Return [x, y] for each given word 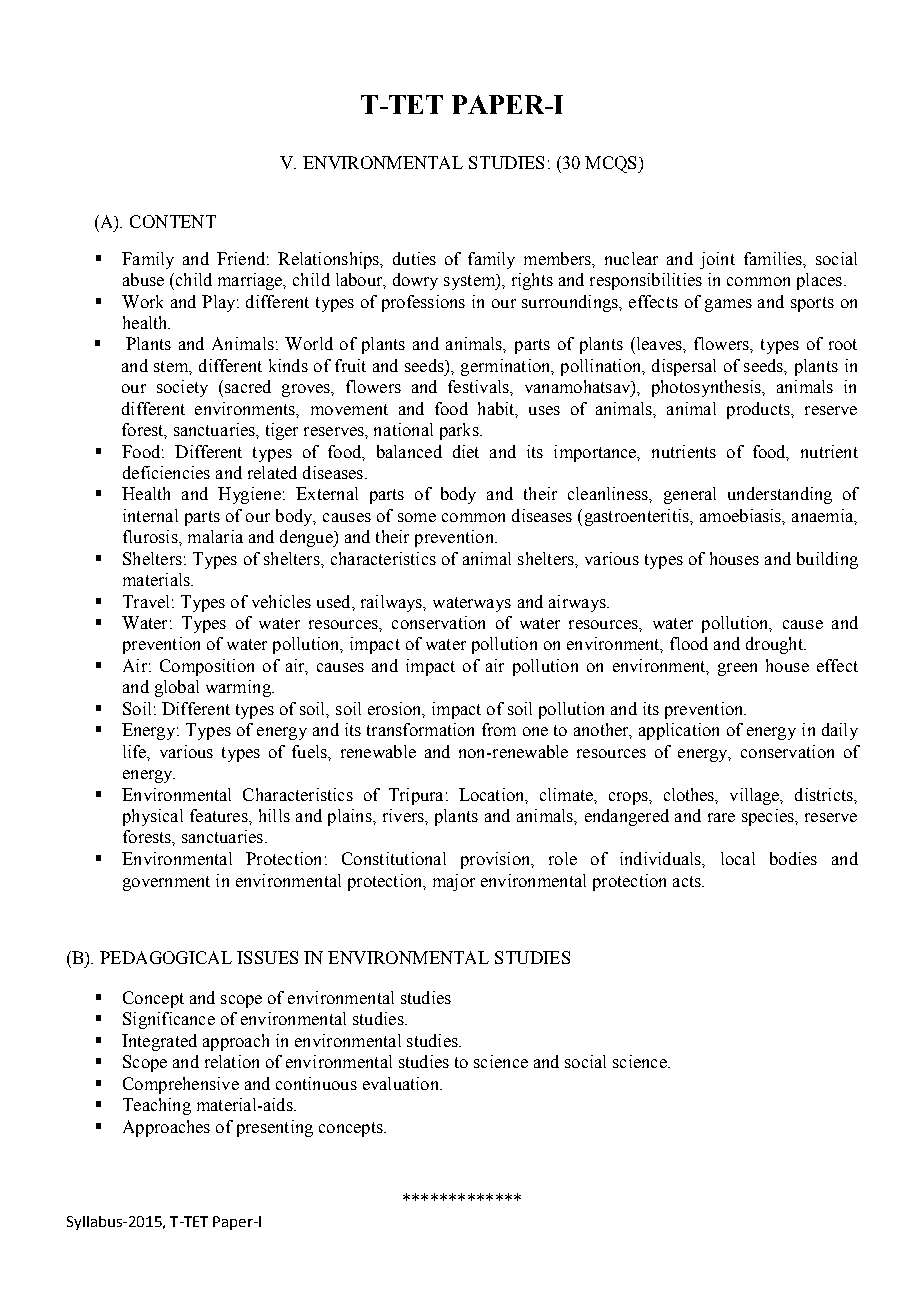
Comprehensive [181, 1085]
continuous [316, 1083]
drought [775, 645]
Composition [207, 667]
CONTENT [173, 221]
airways [578, 603]
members [558, 258]
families [774, 258]
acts [688, 881]
